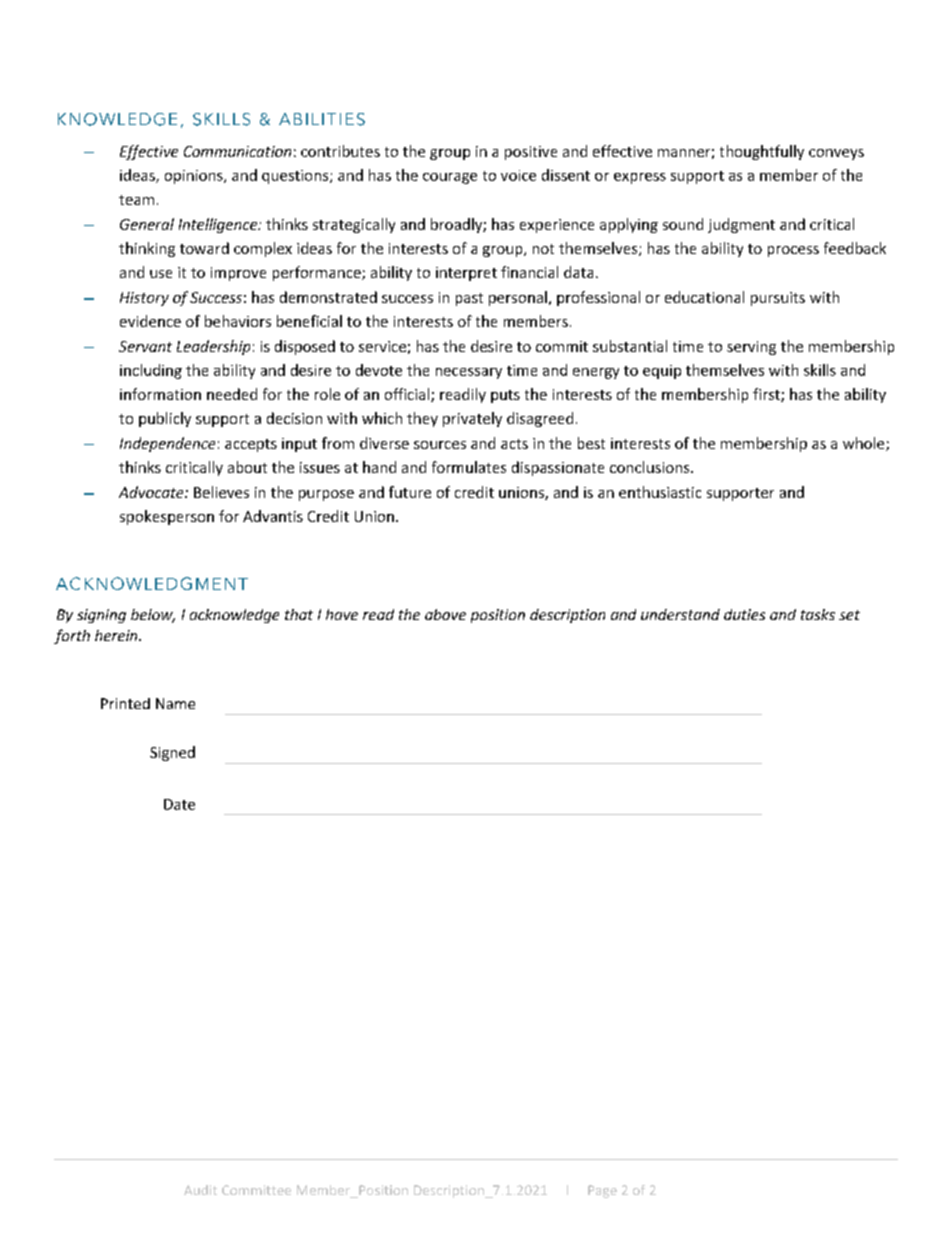 The height and width of the document is (1233, 952). I want to click on herein, so click(117, 635).
